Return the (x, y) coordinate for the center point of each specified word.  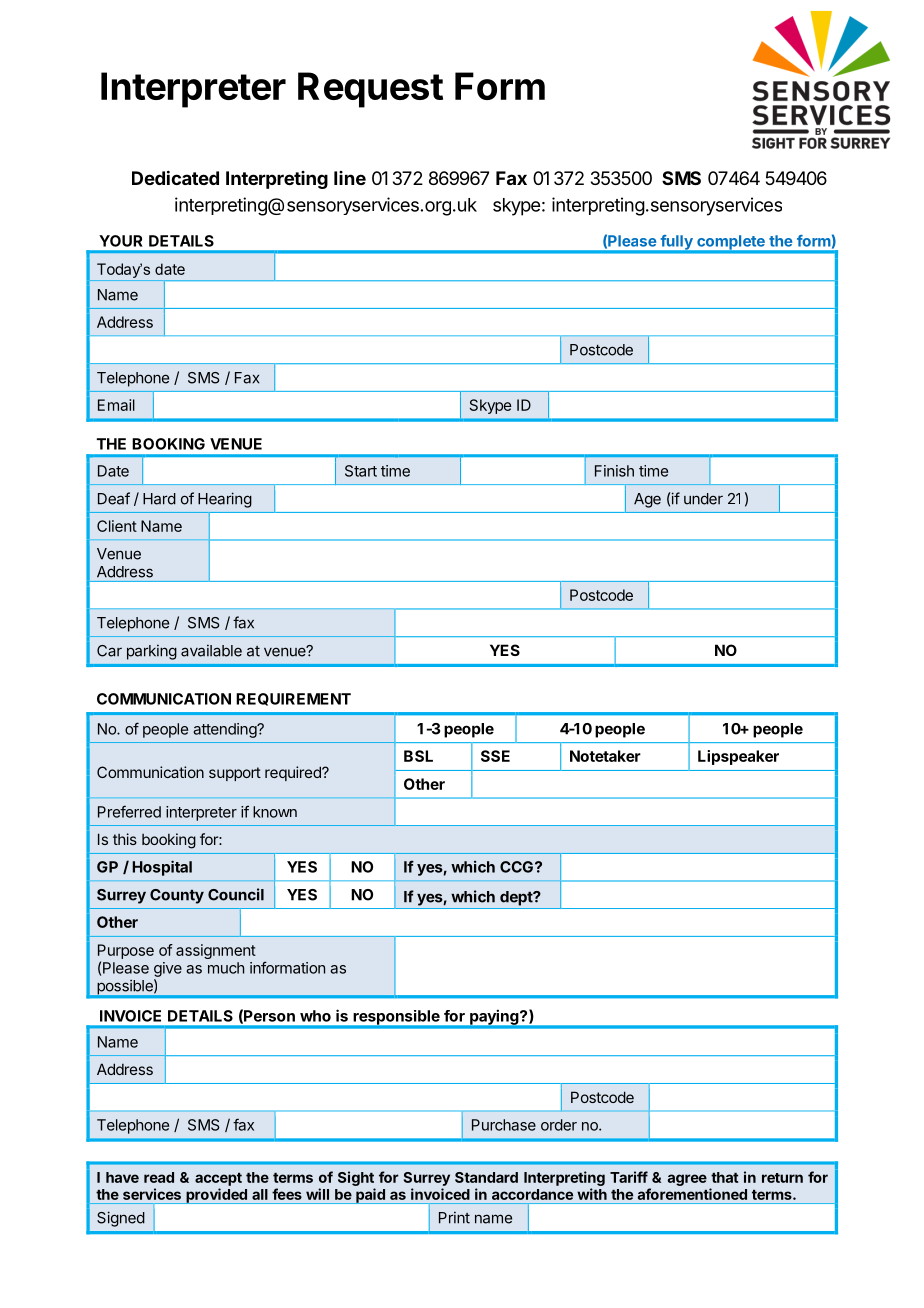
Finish (614, 471)
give (168, 969)
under (703, 499)
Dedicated (175, 177)
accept (218, 1179)
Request (370, 90)
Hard (159, 499)
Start (361, 471)
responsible (396, 1018)
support (235, 774)
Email (116, 405)
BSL (418, 756)
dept (517, 898)
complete (731, 243)
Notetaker (605, 756)
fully (676, 243)
